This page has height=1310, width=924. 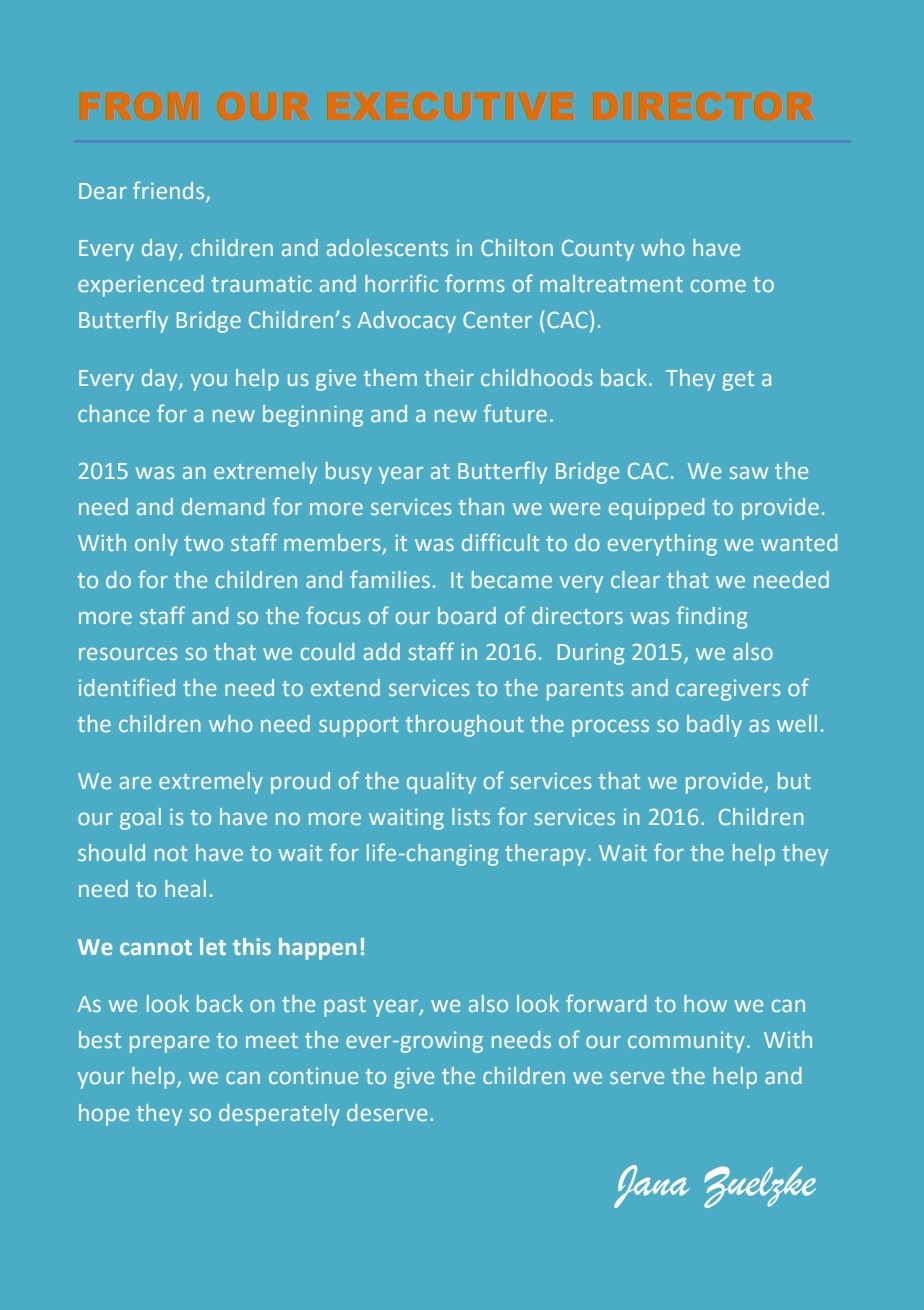 What do you see at coordinates (387, 247) in the page?
I see `adolescents` at bounding box center [387, 247].
